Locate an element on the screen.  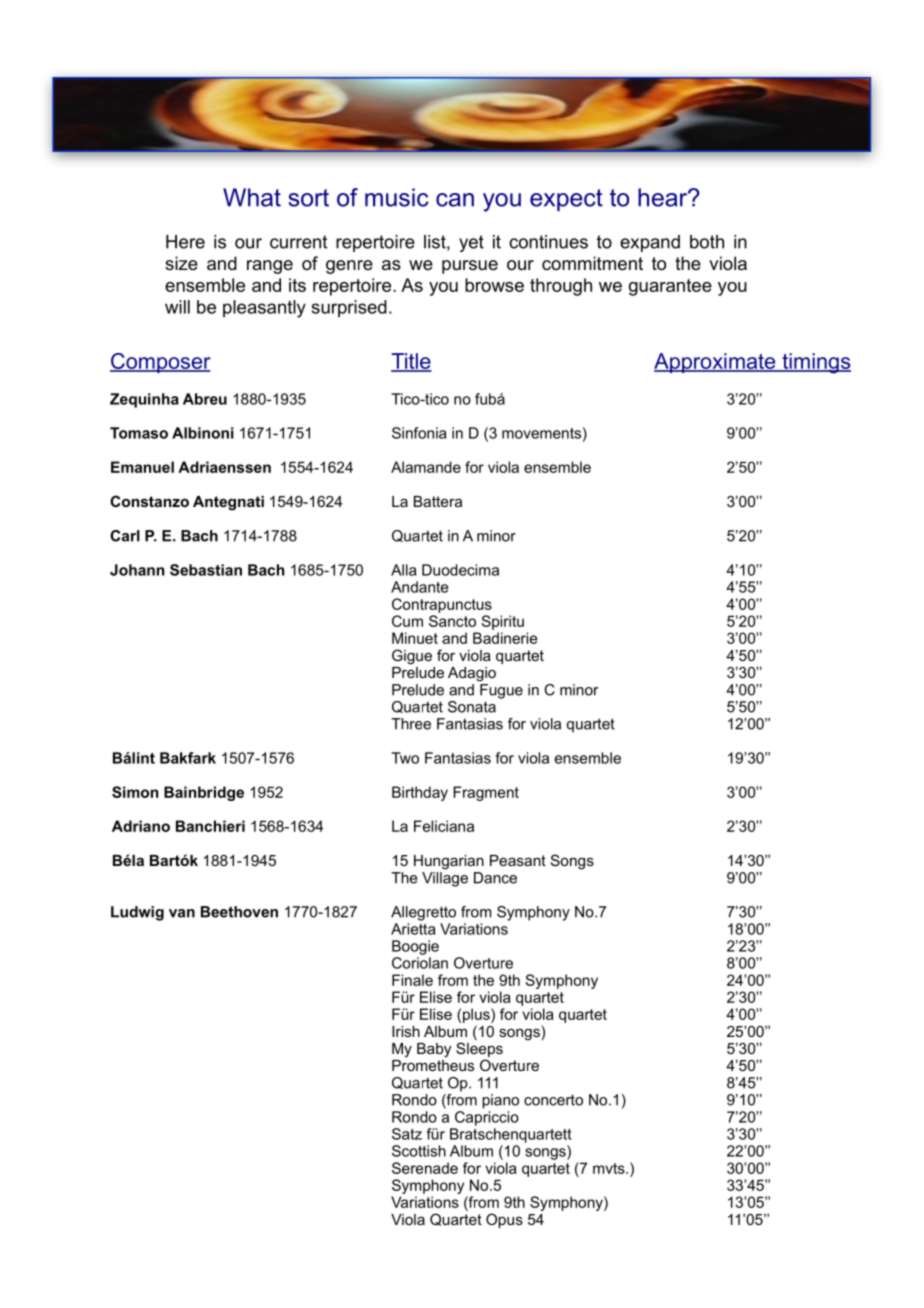
Scottish is located at coordinates (419, 1151).
